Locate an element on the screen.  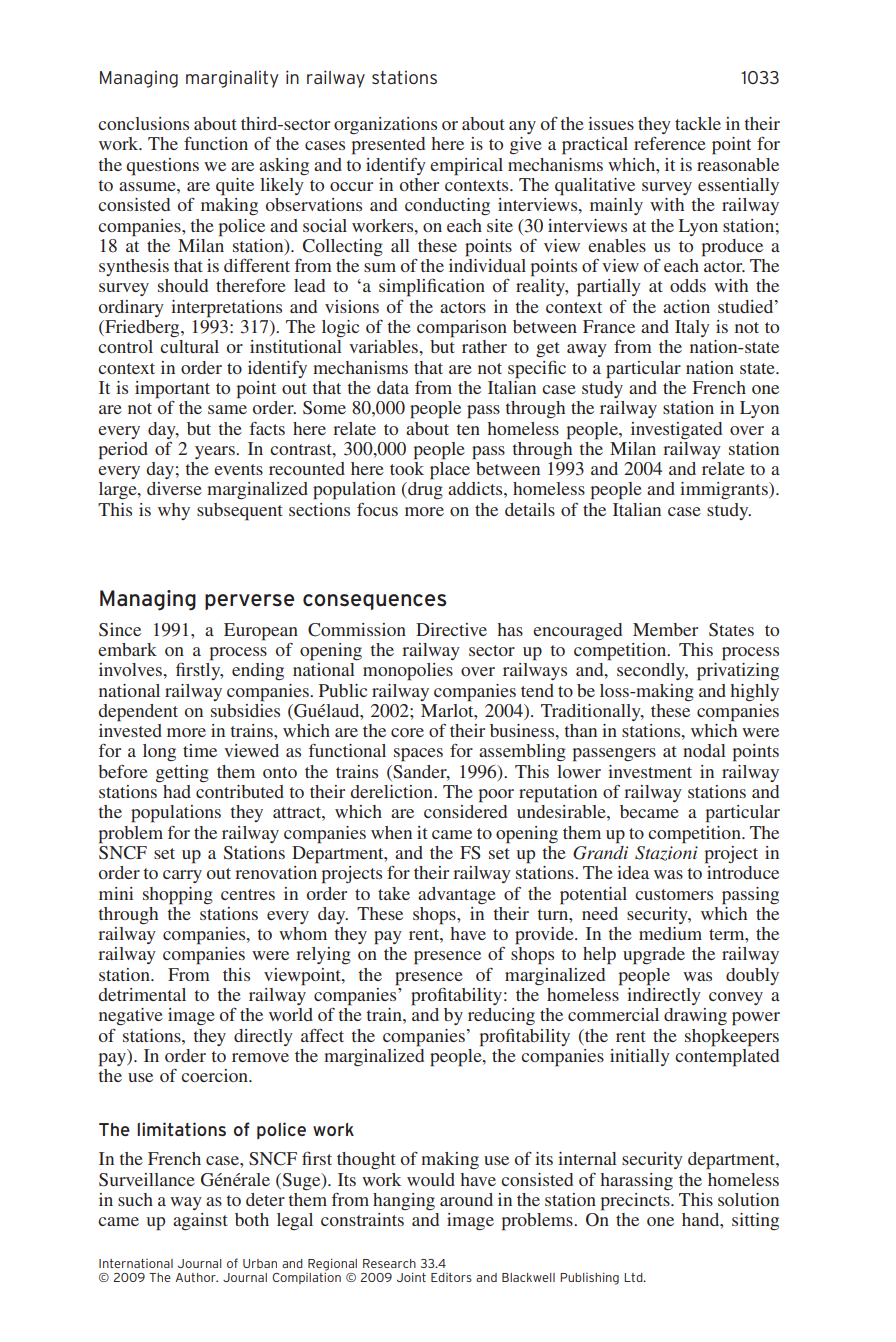
Editors is located at coordinates (451, 1277).
